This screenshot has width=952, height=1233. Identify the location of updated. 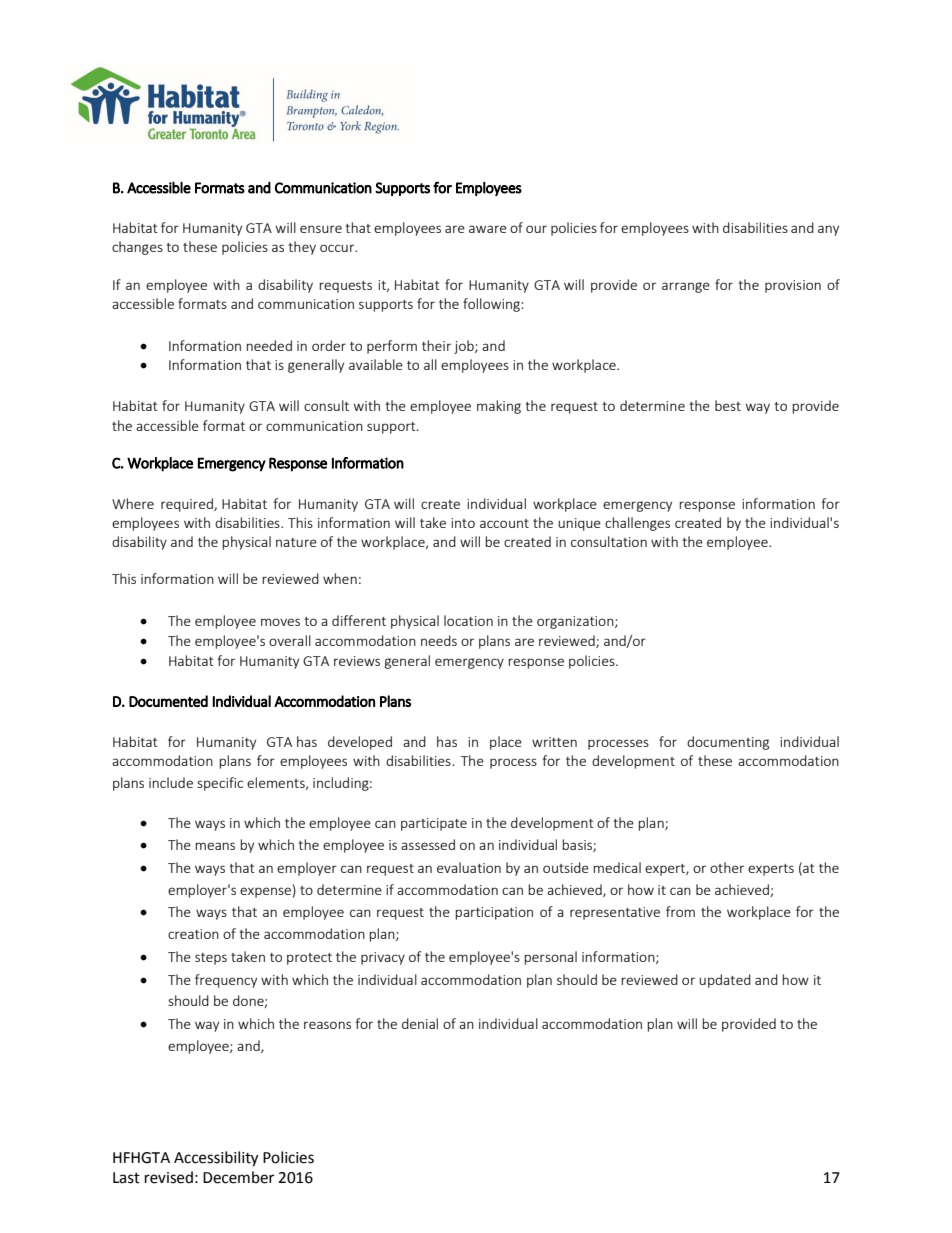
(725, 981).
